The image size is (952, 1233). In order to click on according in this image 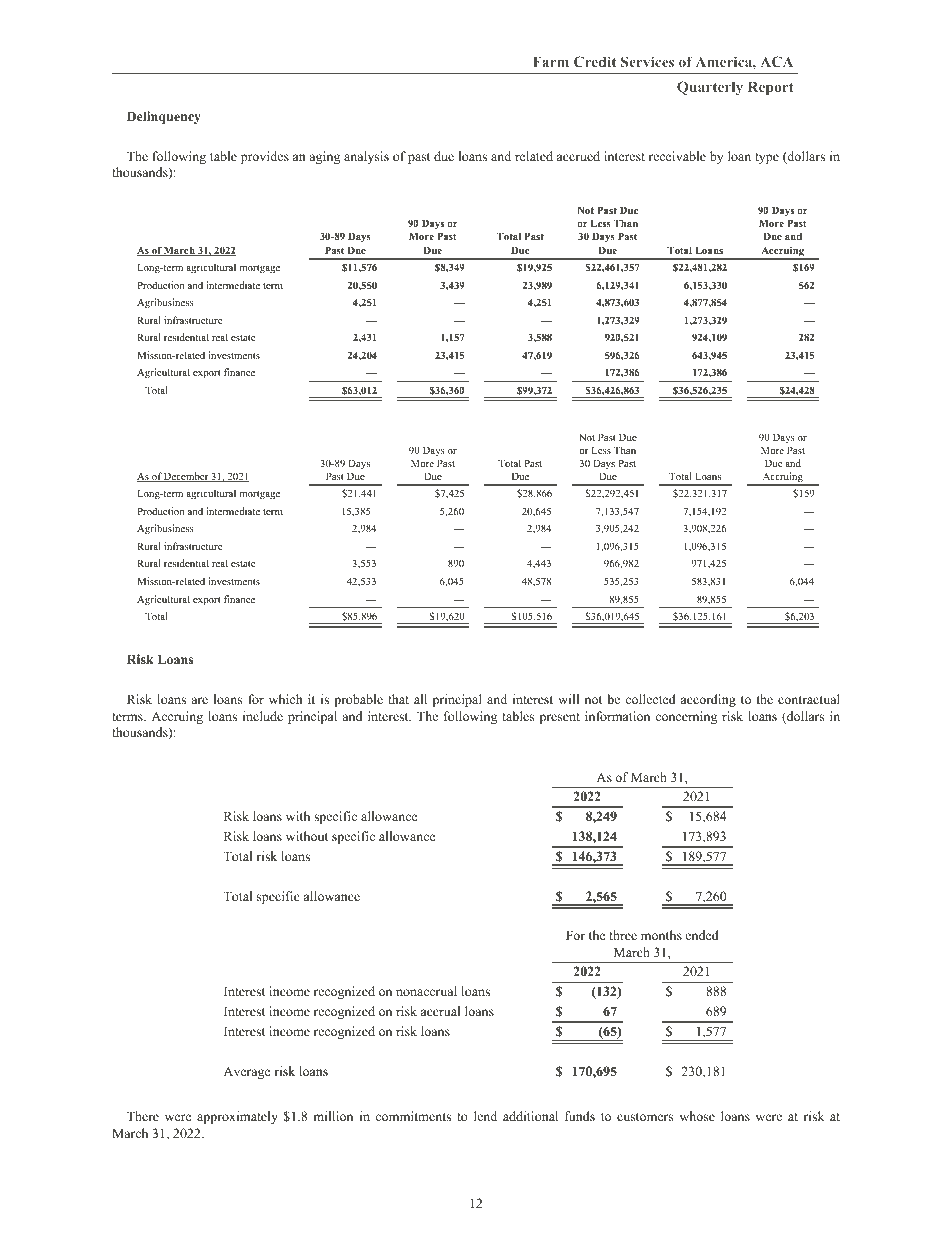, I will do `click(708, 700)`.
